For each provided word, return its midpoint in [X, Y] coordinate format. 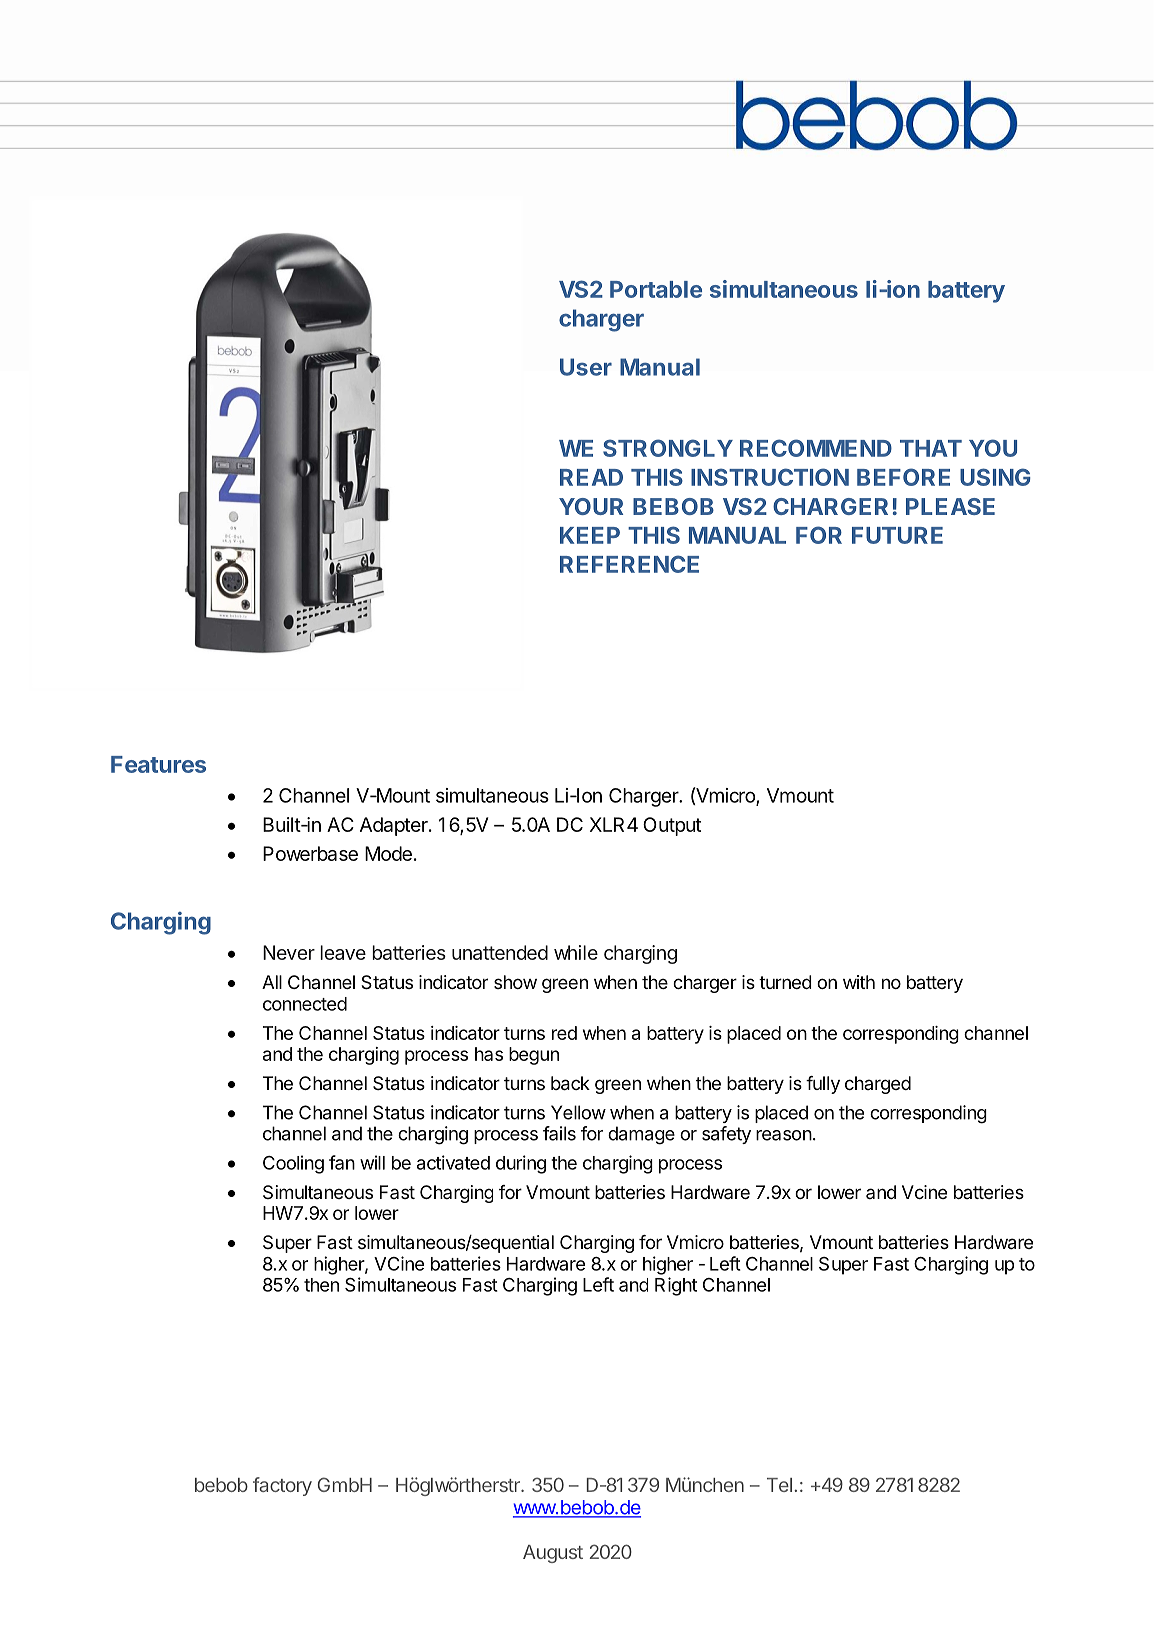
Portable [656, 289]
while [576, 952]
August [553, 1554]
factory [282, 1486]
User [586, 367]
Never [289, 952]
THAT [931, 448]
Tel [779, 1485]
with [859, 982]
